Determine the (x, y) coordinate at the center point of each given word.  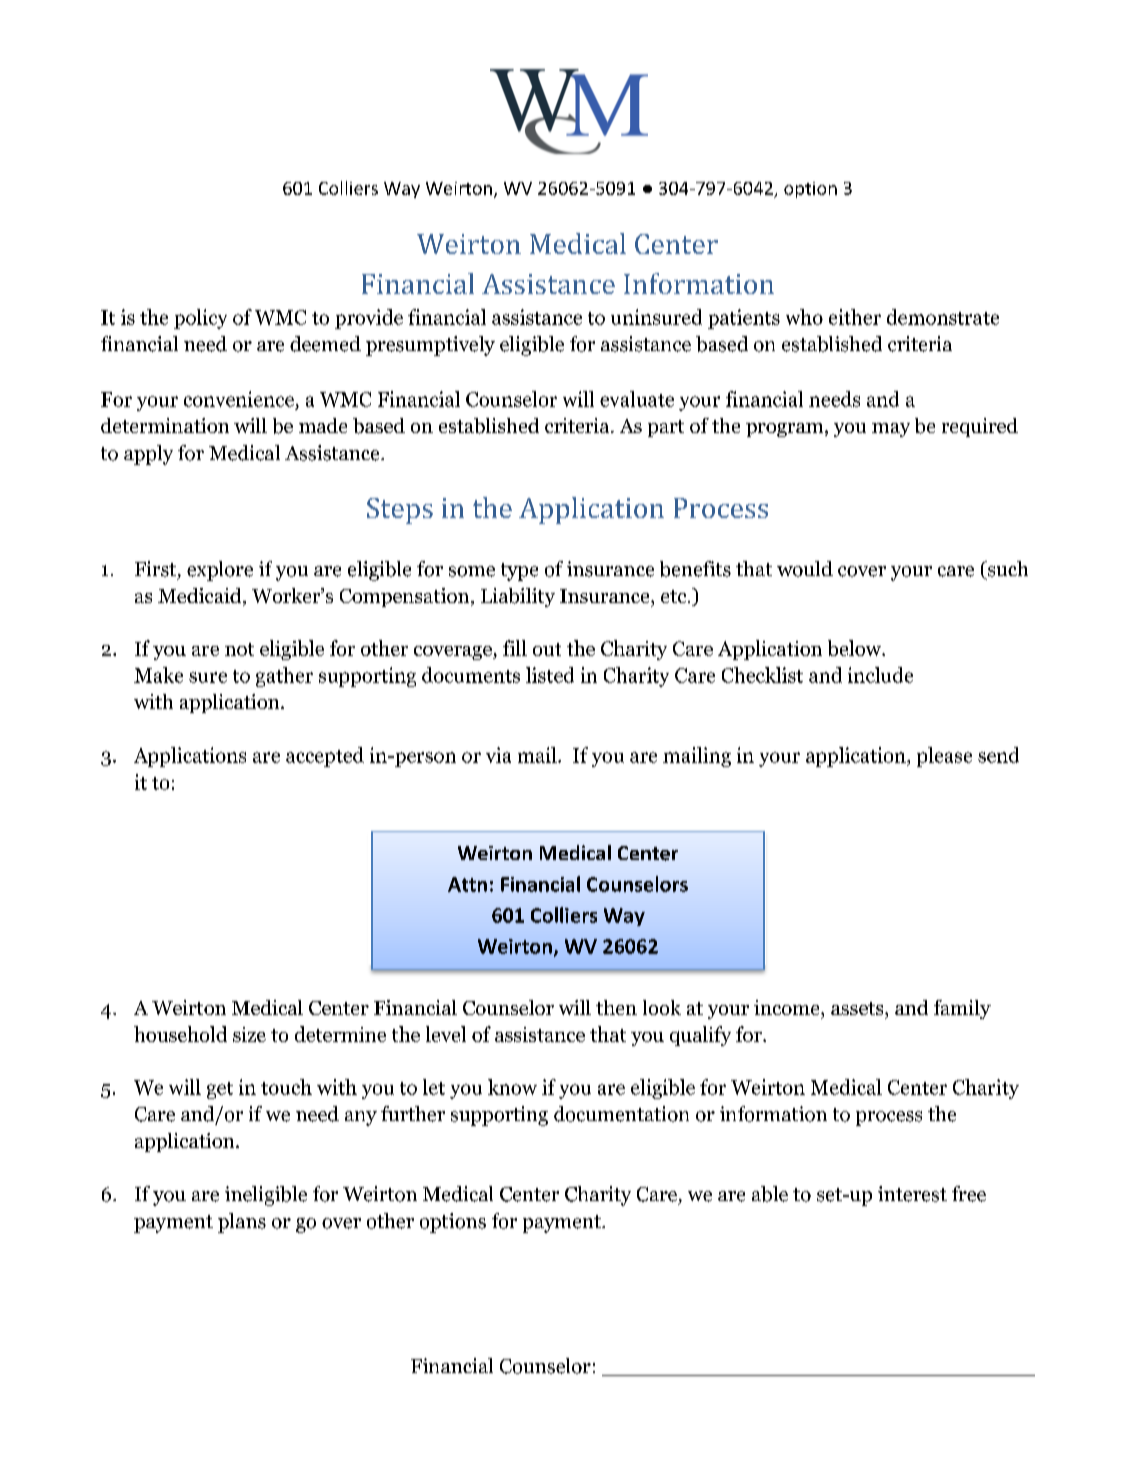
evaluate (637, 399)
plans (242, 1223)
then (616, 1007)
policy (200, 319)
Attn (467, 884)
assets (858, 1008)
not (239, 649)
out (547, 649)
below (856, 648)
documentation (621, 1114)
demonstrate (943, 317)
